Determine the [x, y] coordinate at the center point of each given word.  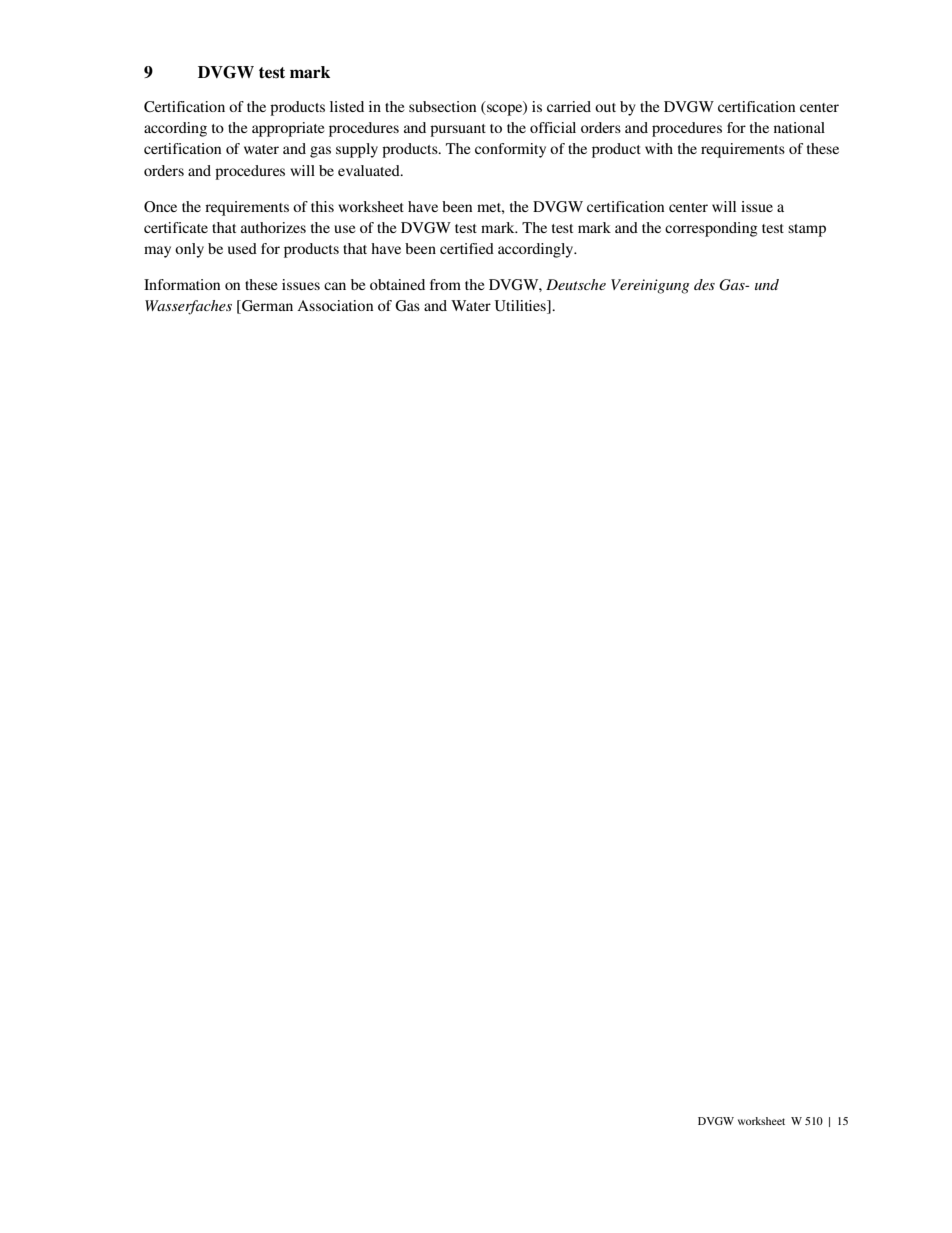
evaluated [370, 170]
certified [467, 248]
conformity [510, 150]
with [659, 148]
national [799, 127]
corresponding [711, 229]
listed [347, 106]
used [242, 248]
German [266, 307]
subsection [442, 106]
